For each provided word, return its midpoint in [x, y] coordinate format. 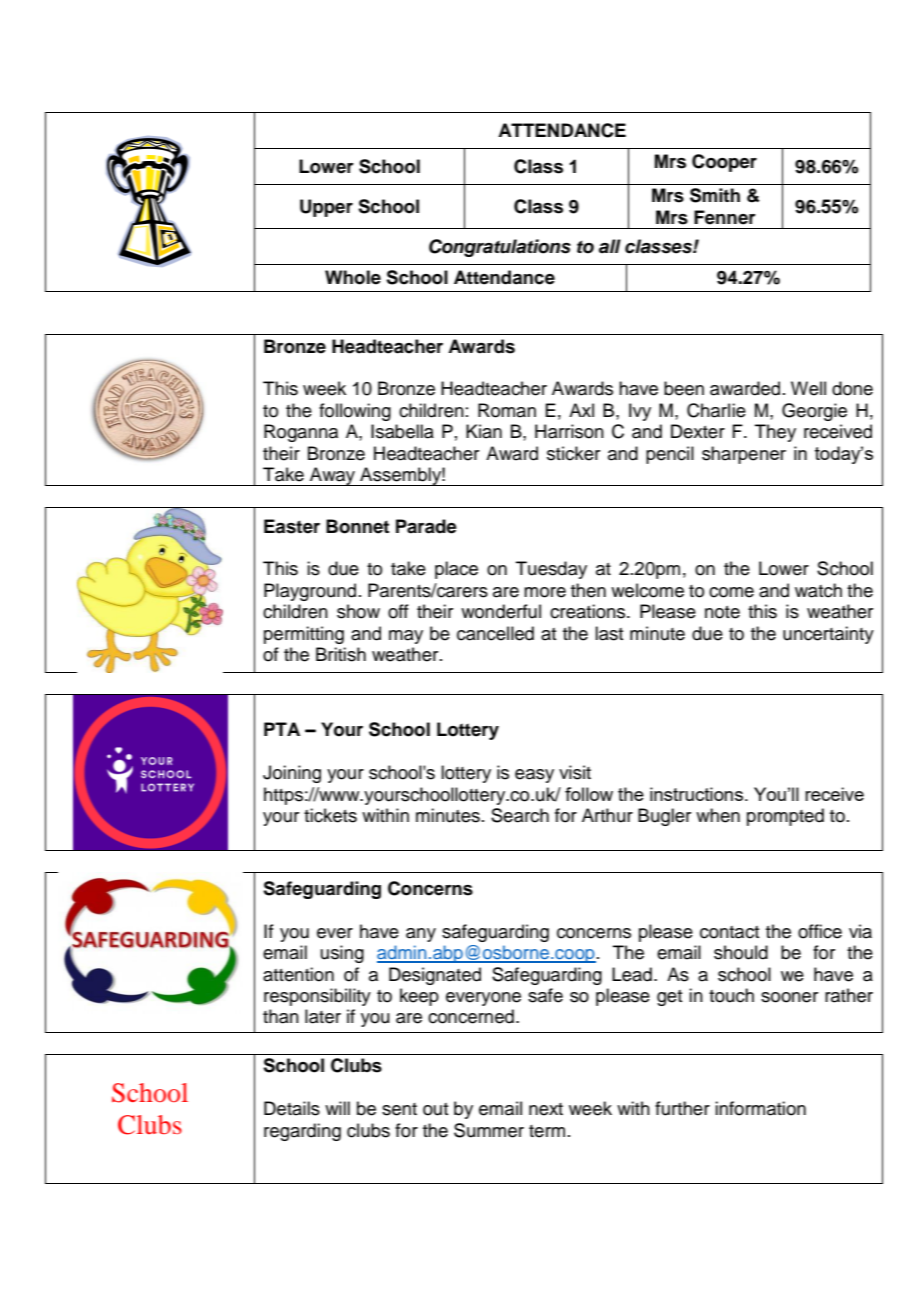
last [609, 633]
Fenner [725, 217]
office [820, 931]
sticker [573, 453]
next [546, 1109]
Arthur [607, 815]
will [337, 1108]
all [610, 246]
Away [333, 476]
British [341, 654]
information [760, 1108]
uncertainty [828, 635]
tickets [330, 815]
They [775, 433]
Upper [326, 208]
